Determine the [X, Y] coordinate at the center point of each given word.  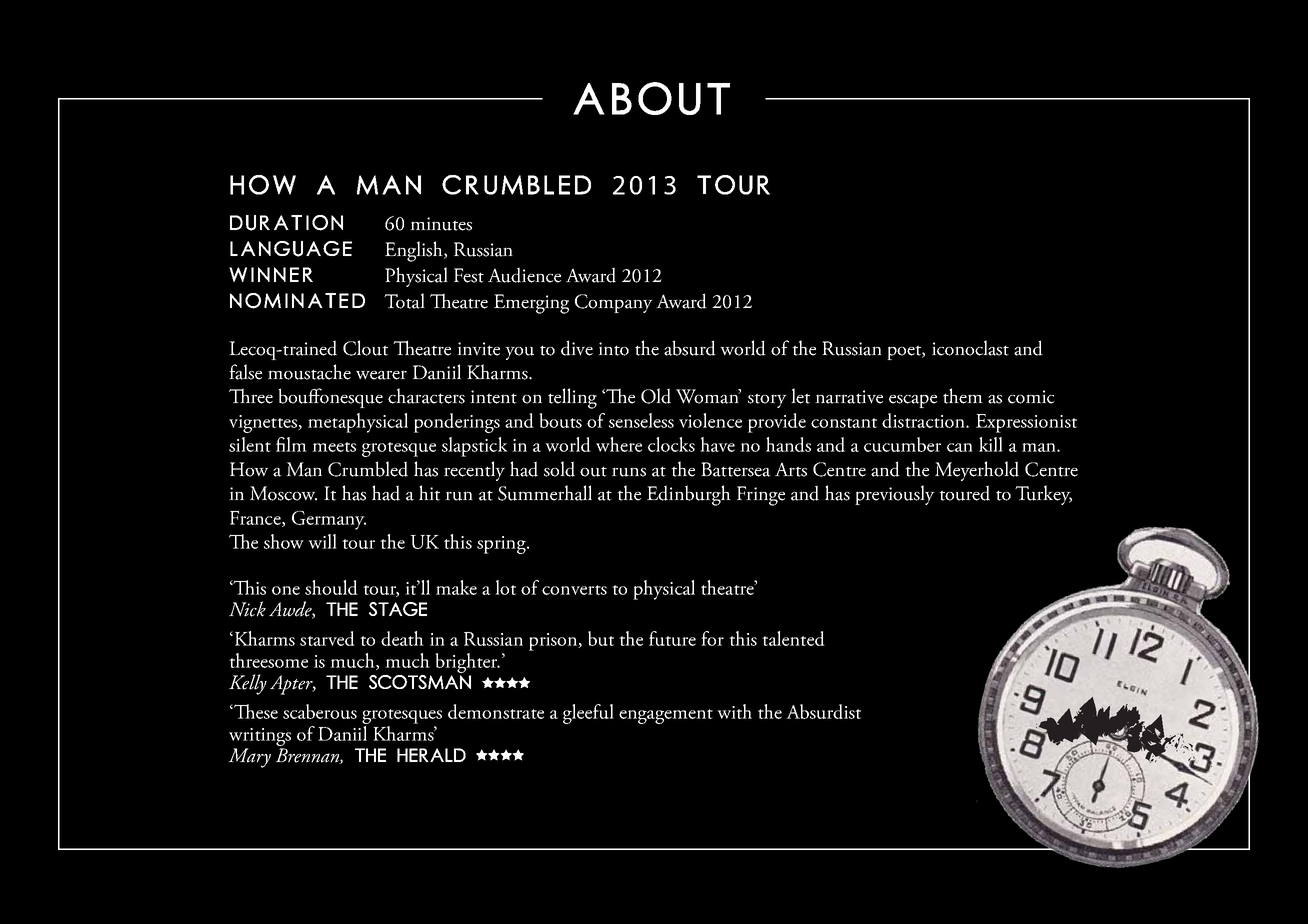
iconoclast [970, 348]
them [963, 396]
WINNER [271, 274]
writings [260, 737]
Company [614, 303]
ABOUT [651, 98]
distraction [924, 420]
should [331, 587]
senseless [641, 420]
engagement [666, 716]
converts [574, 590]
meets [334, 447]
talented [793, 638]
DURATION [286, 223]
